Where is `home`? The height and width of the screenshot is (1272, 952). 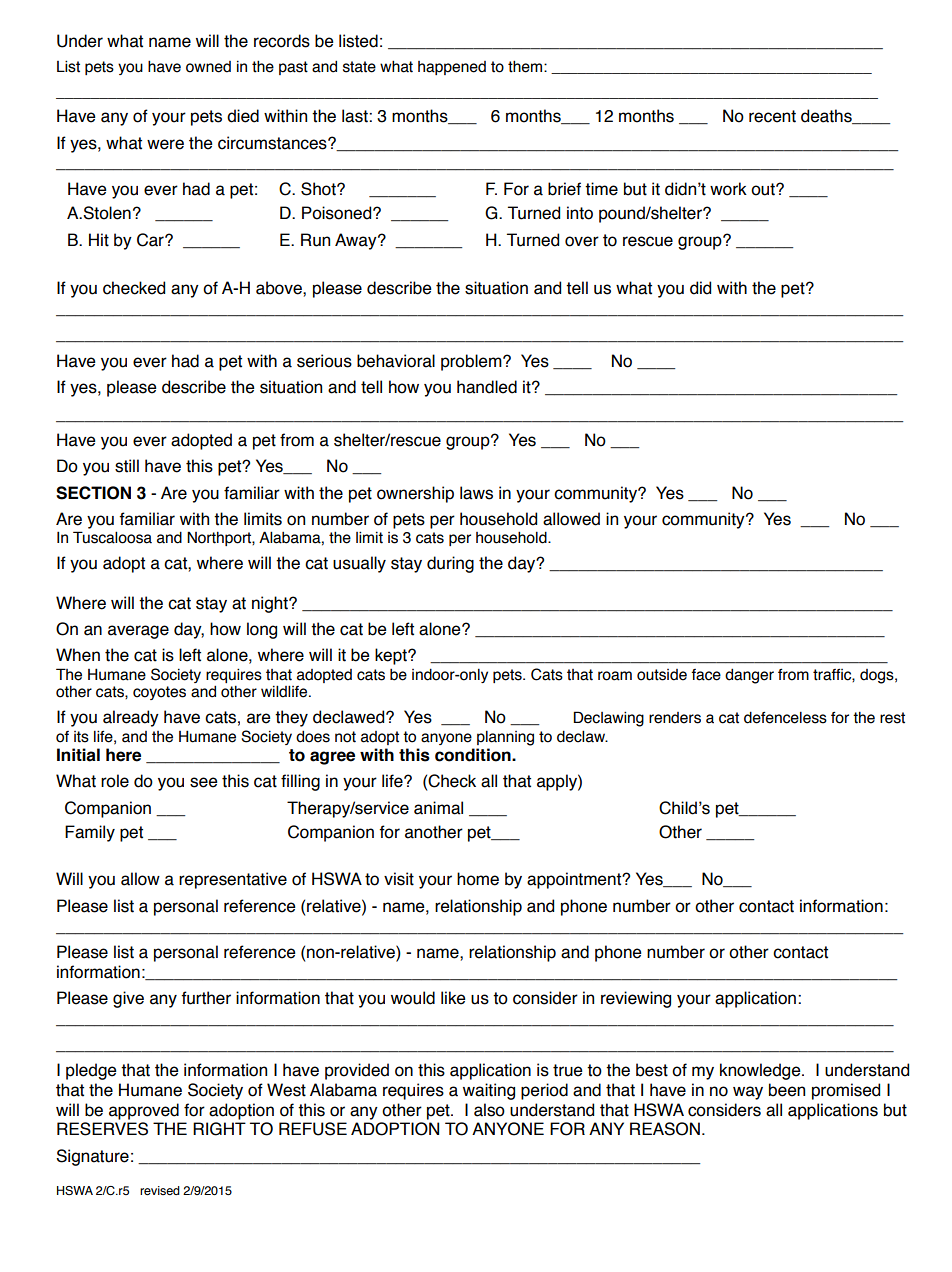 home is located at coordinates (478, 879).
